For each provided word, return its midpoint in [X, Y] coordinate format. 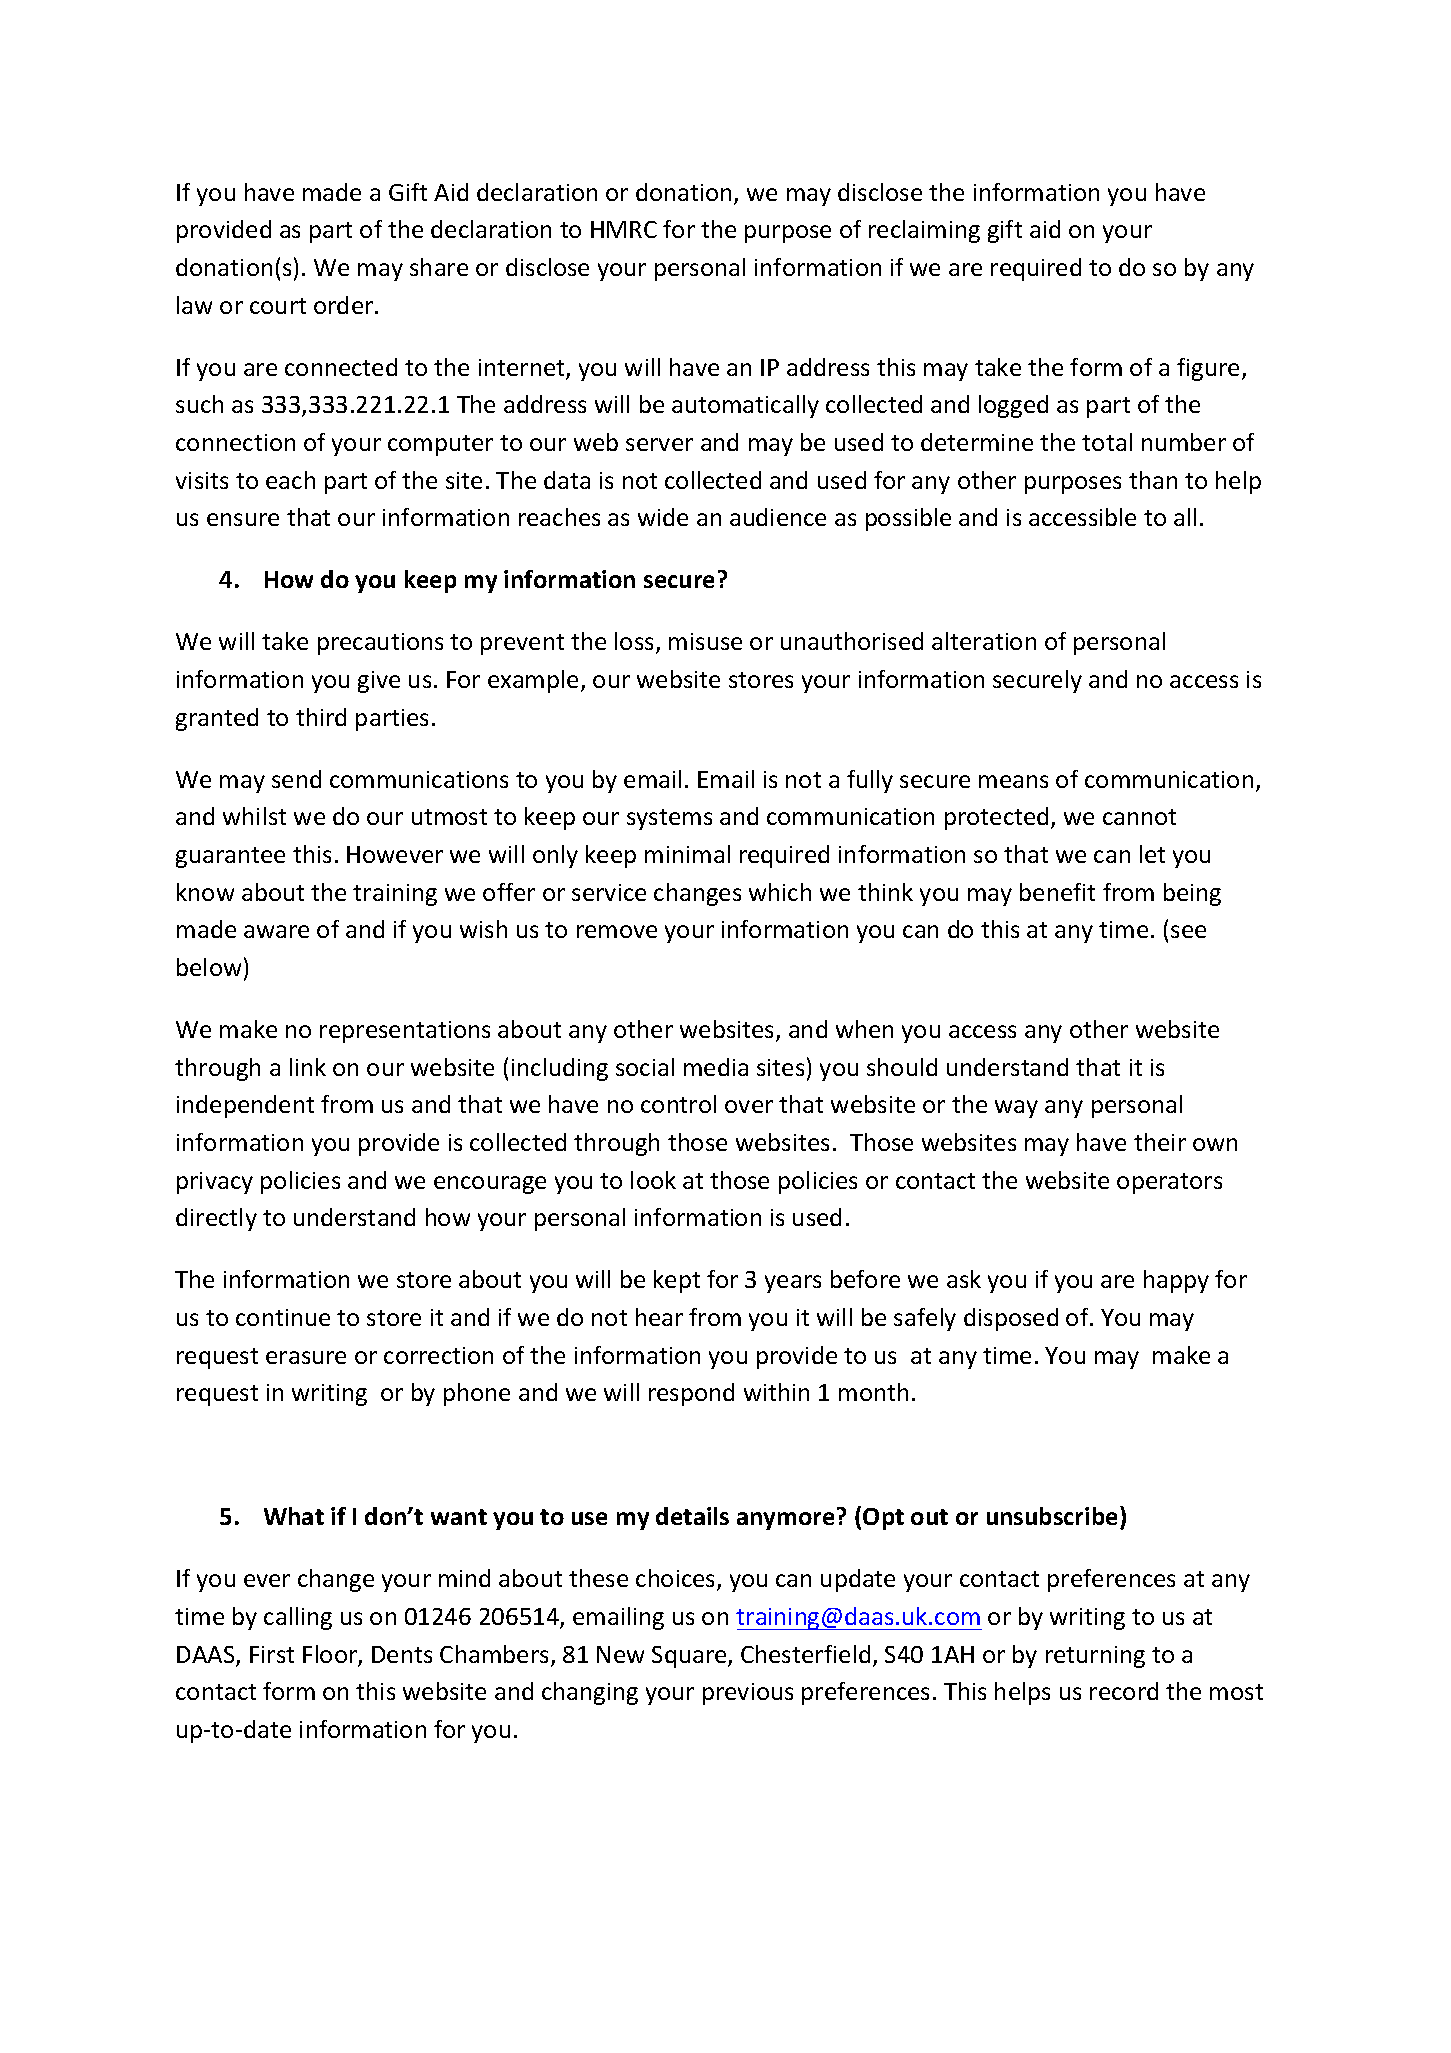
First [272, 1654]
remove [617, 931]
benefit [1057, 892]
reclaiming [924, 231]
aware [276, 931]
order [345, 305]
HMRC [624, 229]
